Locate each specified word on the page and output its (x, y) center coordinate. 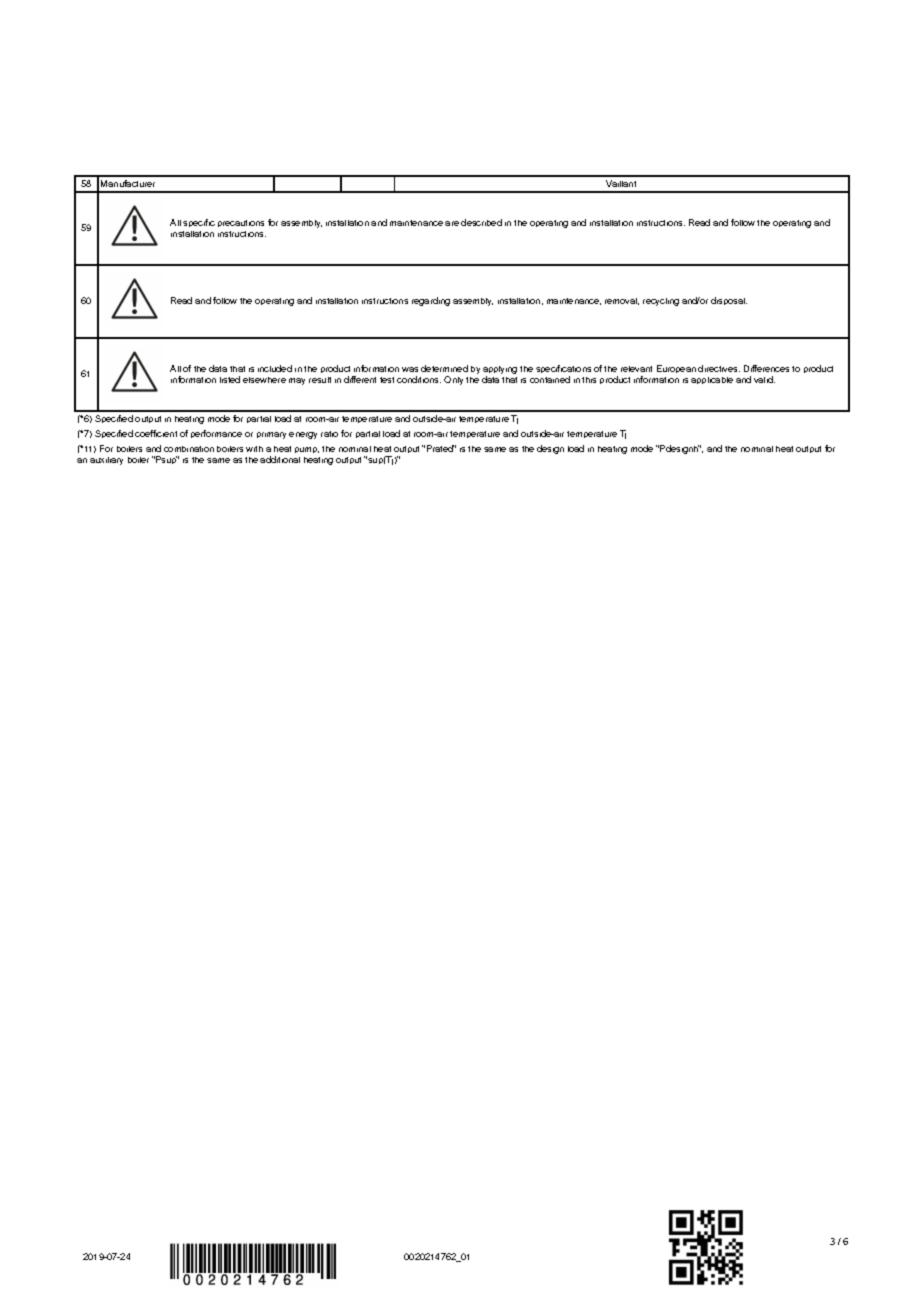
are (452, 223)
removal (622, 301)
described (481, 222)
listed (230, 379)
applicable (712, 380)
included (275, 368)
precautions (241, 223)
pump (307, 450)
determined (444, 368)
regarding (431, 301)
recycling (661, 302)
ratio (329, 434)
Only (453, 380)
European (676, 369)
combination (189, 449)
